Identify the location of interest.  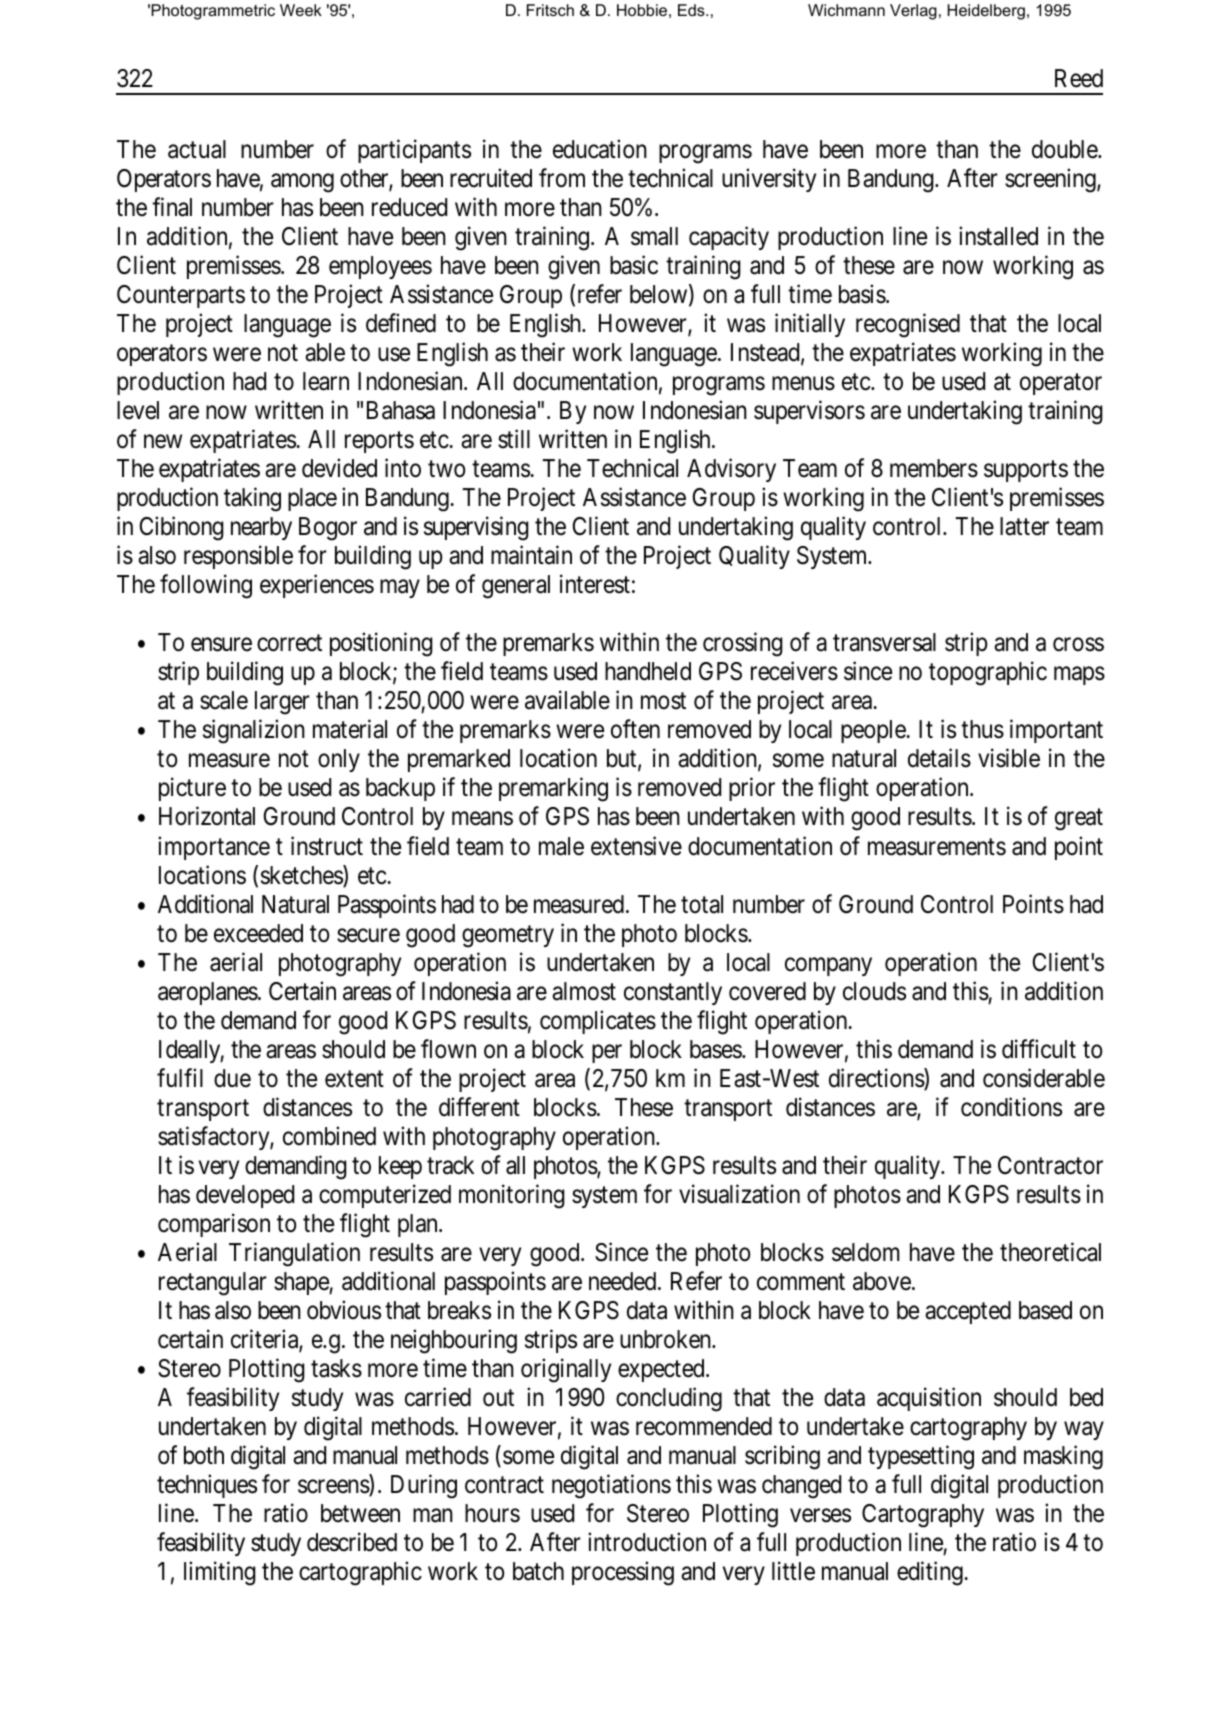
(595, 584).
